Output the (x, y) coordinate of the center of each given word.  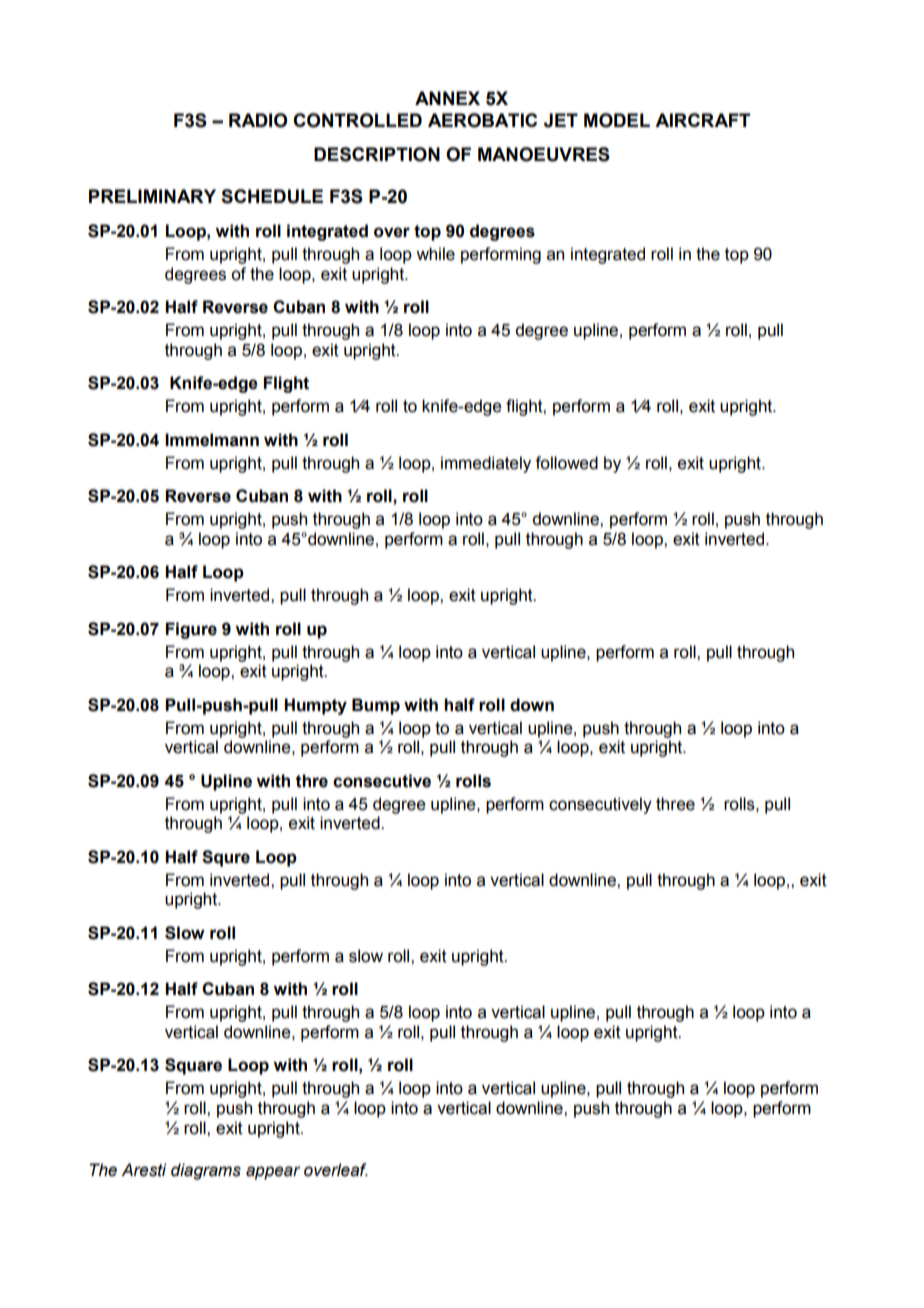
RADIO (258, 120)
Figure (191, 630)
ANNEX (447, 98)
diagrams (206, 1171)
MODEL (617, 120)
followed (566, 463)
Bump (376, 706)
